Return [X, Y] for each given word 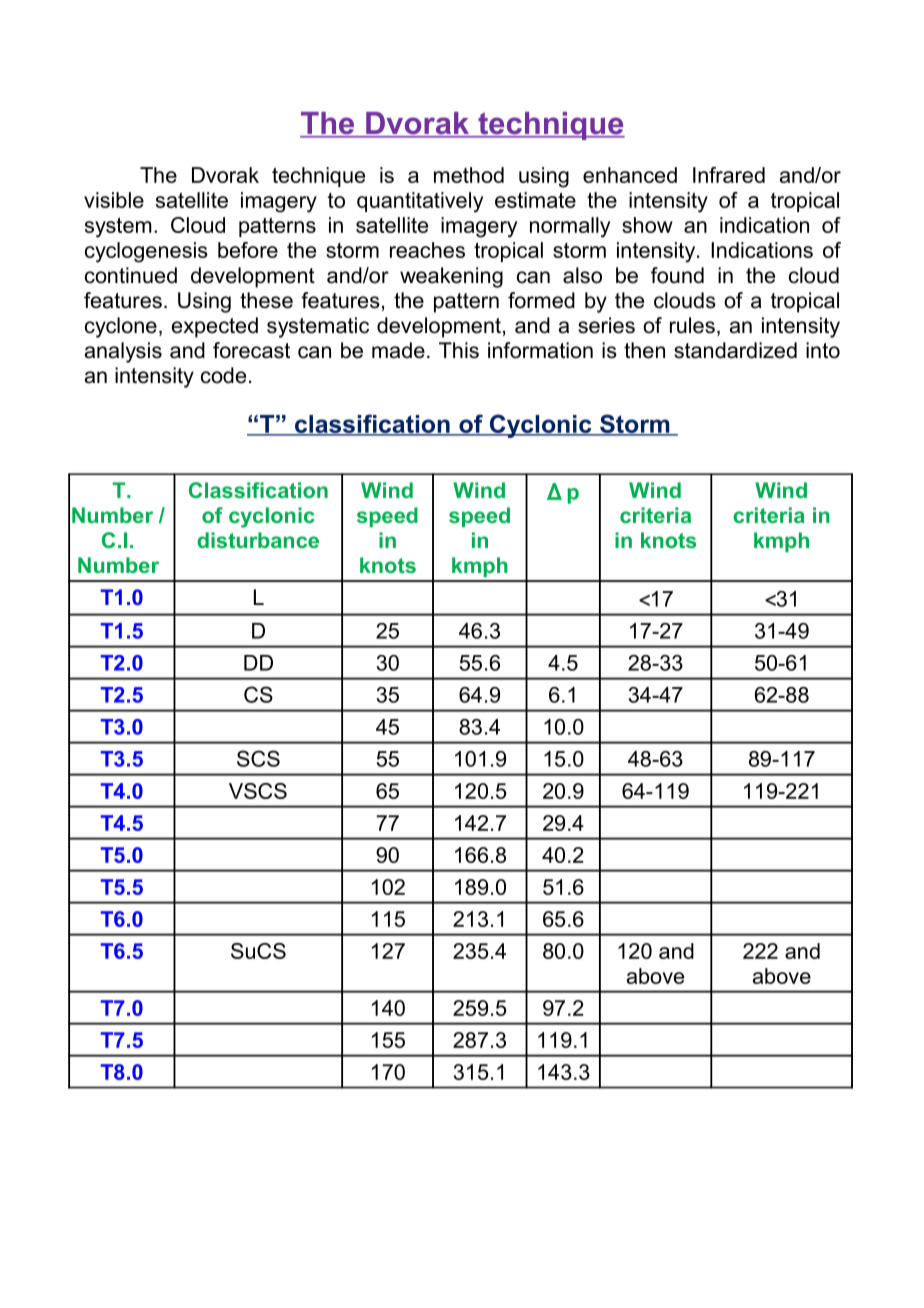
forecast [251, 350]
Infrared [729, 175]
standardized [735, 350]
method [469, 175]
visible [114, 200]
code [223, 375]
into [823, 350]
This [459, 350]
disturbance [258, 540]
